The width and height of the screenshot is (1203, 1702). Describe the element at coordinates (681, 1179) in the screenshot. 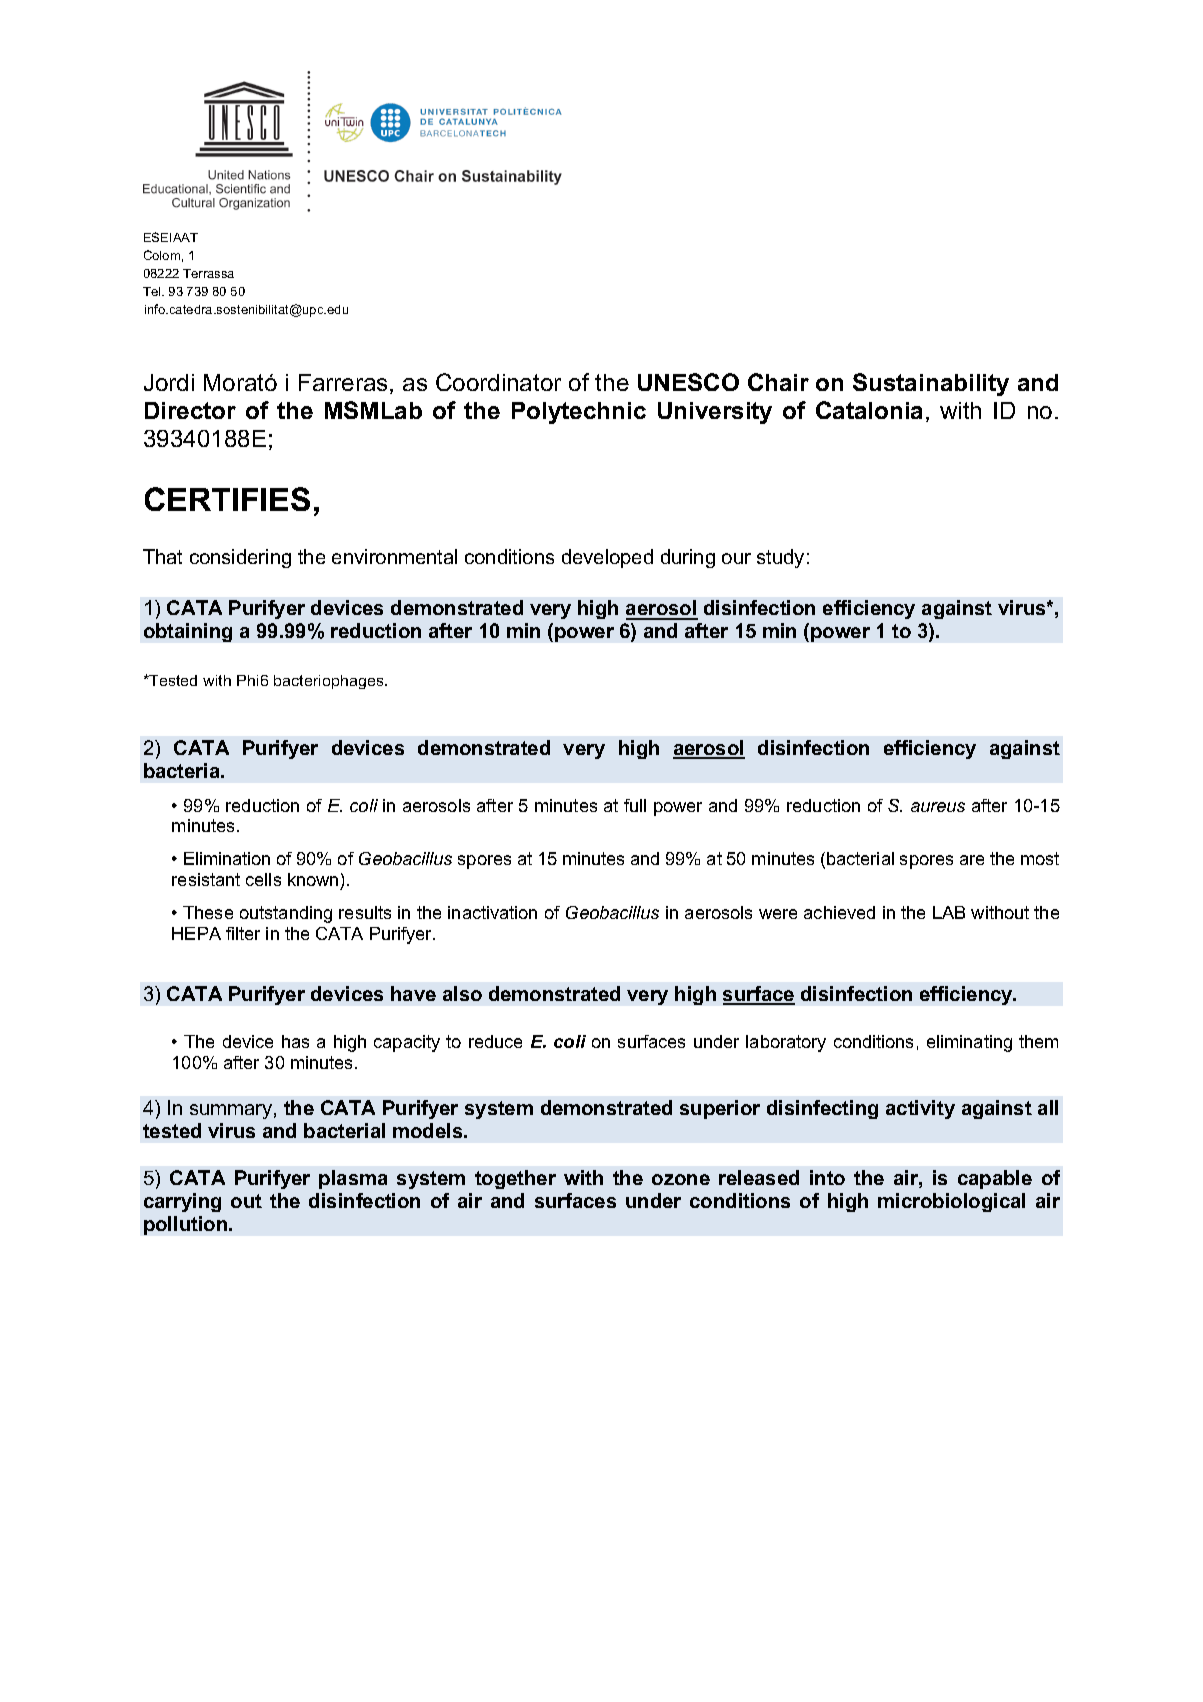

I see `ozone` at that location.
